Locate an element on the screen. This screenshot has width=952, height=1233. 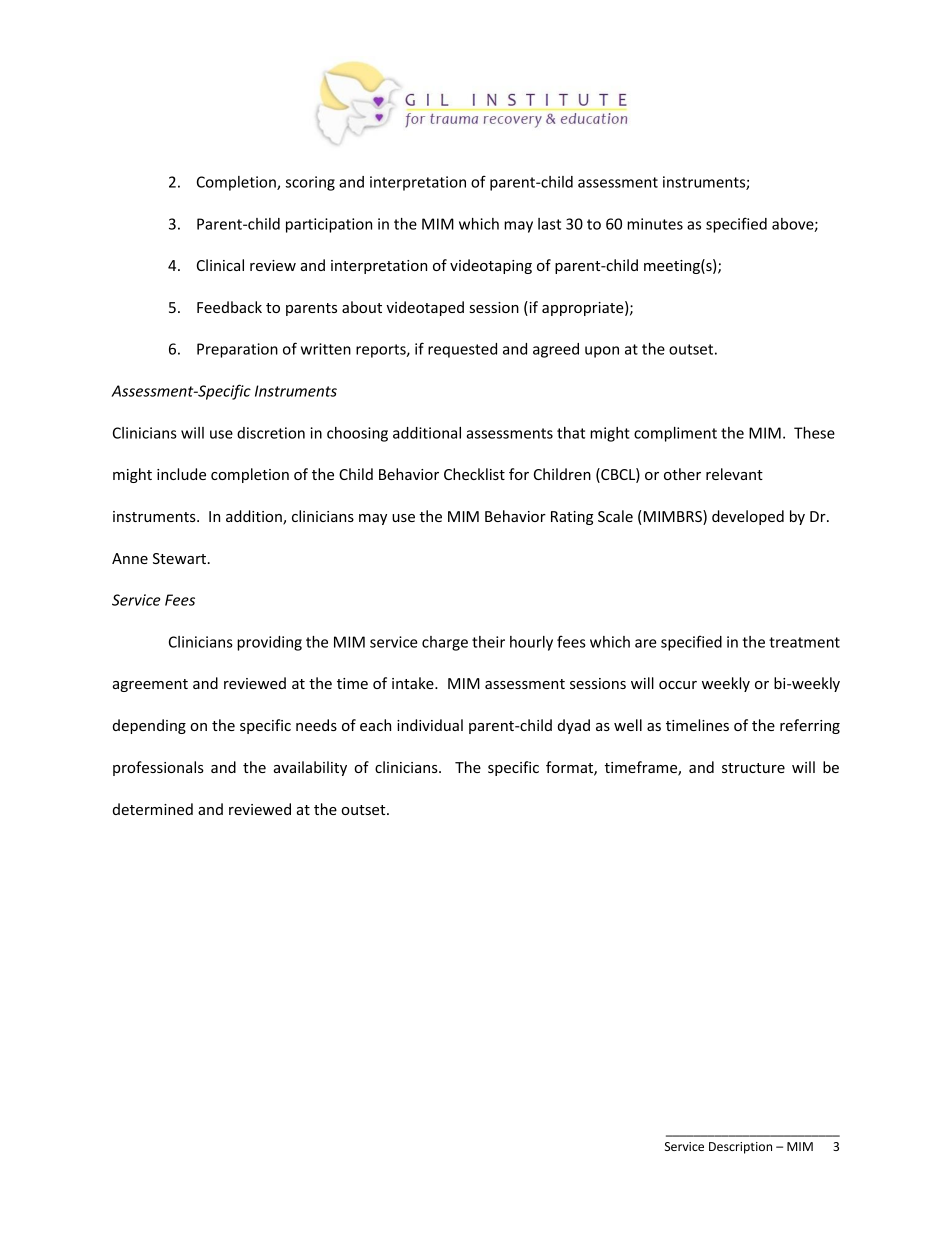
include is located at coordinates (181, 474).
